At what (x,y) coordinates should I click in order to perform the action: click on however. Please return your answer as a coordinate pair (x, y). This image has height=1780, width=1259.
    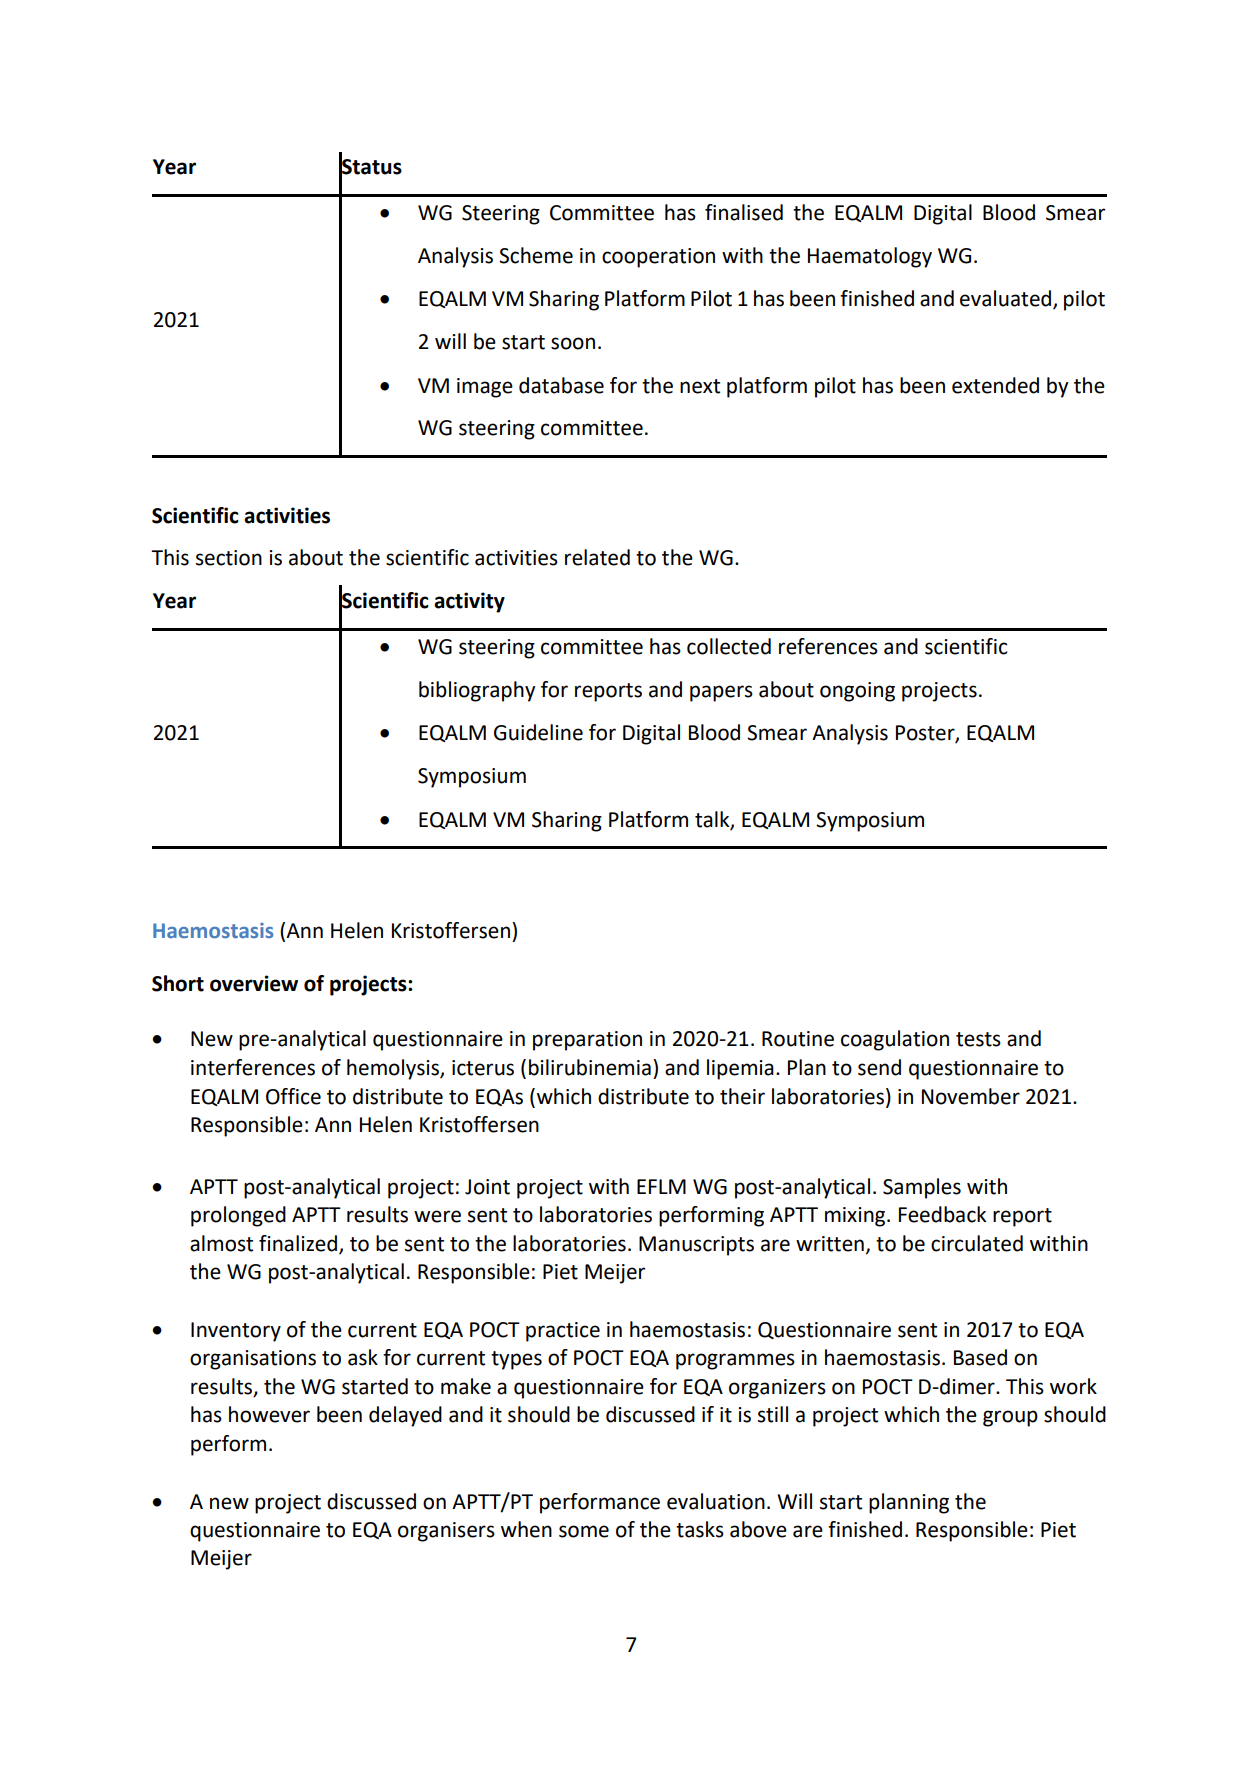
    Looking at the image, I should click on (269, 1414).
